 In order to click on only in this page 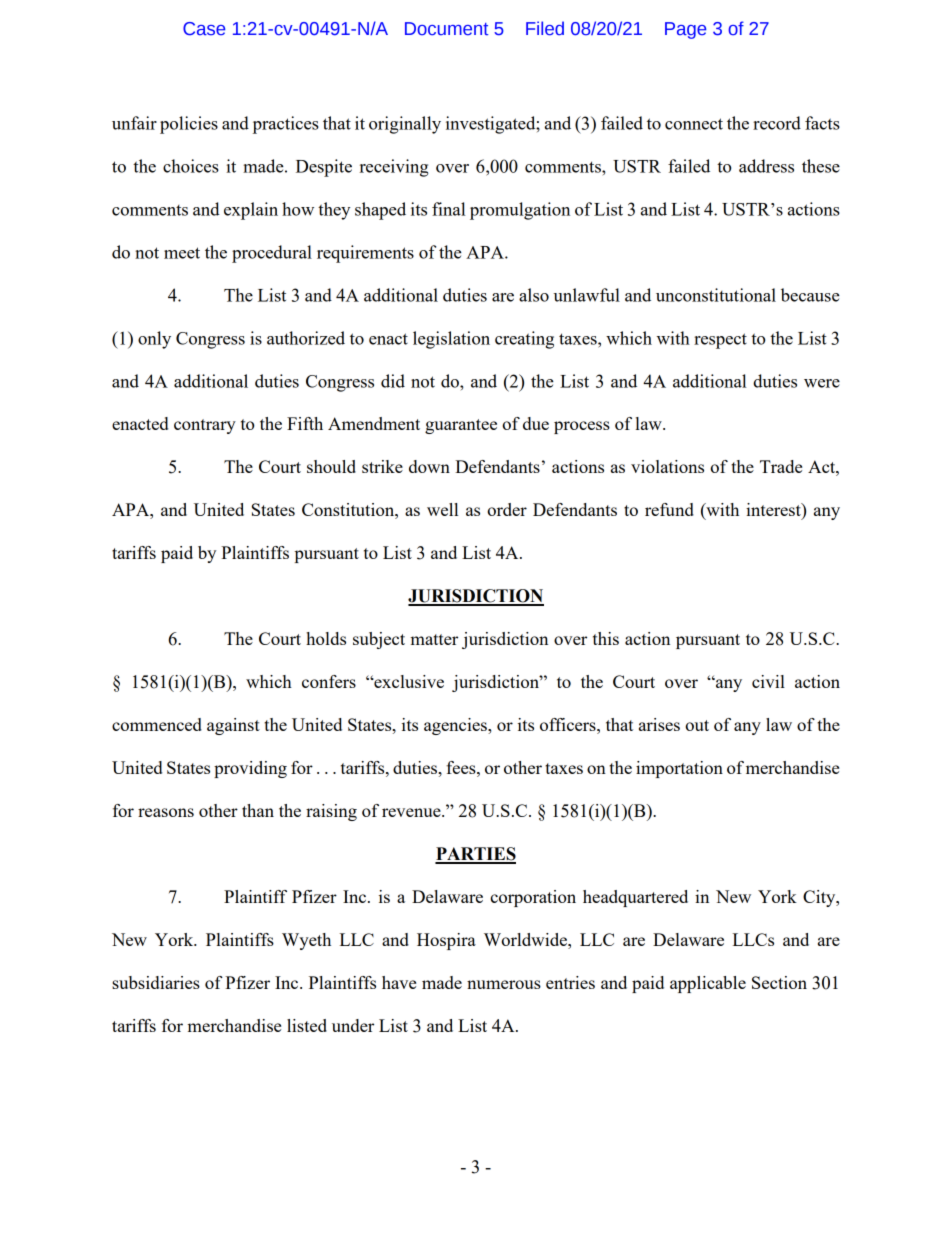, I will do `click(154, 340)`.
